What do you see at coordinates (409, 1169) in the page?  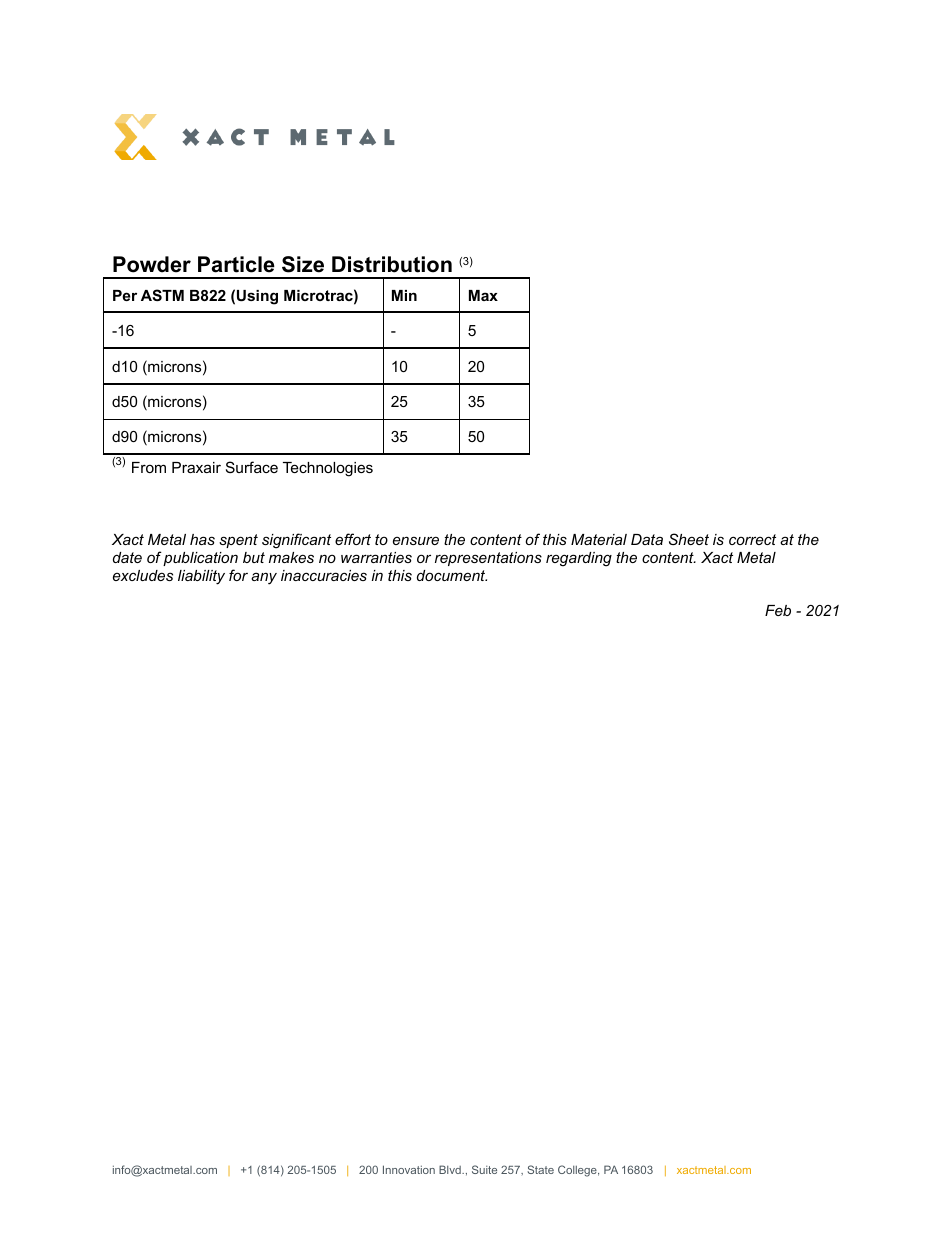 I see `Innovation` at bounding box center [409, 1169].
